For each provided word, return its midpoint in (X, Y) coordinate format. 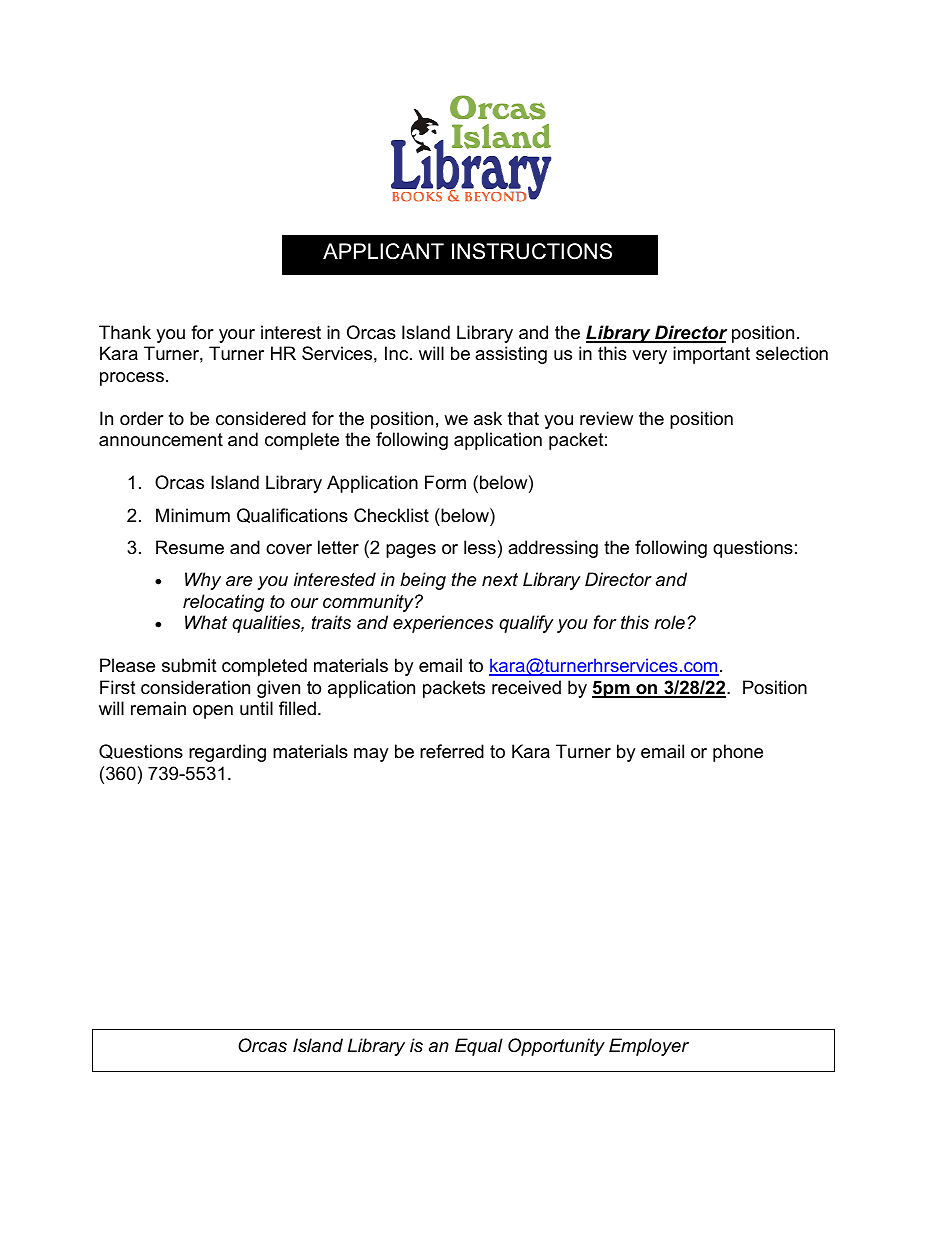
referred (452, 751)
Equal (479, 1047)
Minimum (193, 515)
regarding (227, 753)
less (480, 547)
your (237, 336)
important (711, 355)
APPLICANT (383, 251)
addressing (553, 549)
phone (738, 753)
